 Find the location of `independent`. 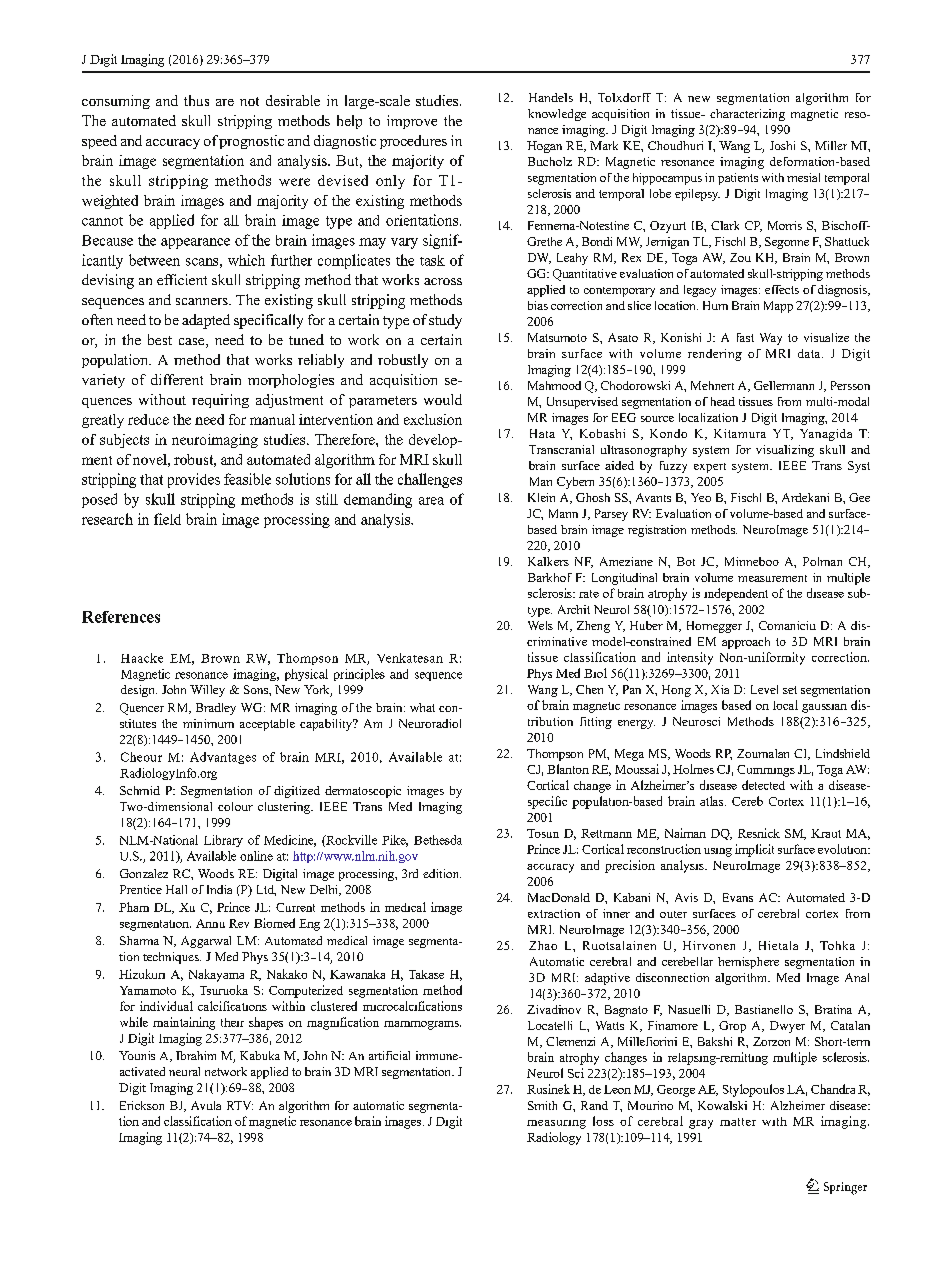

independent is located at coordinates (736, 594).
